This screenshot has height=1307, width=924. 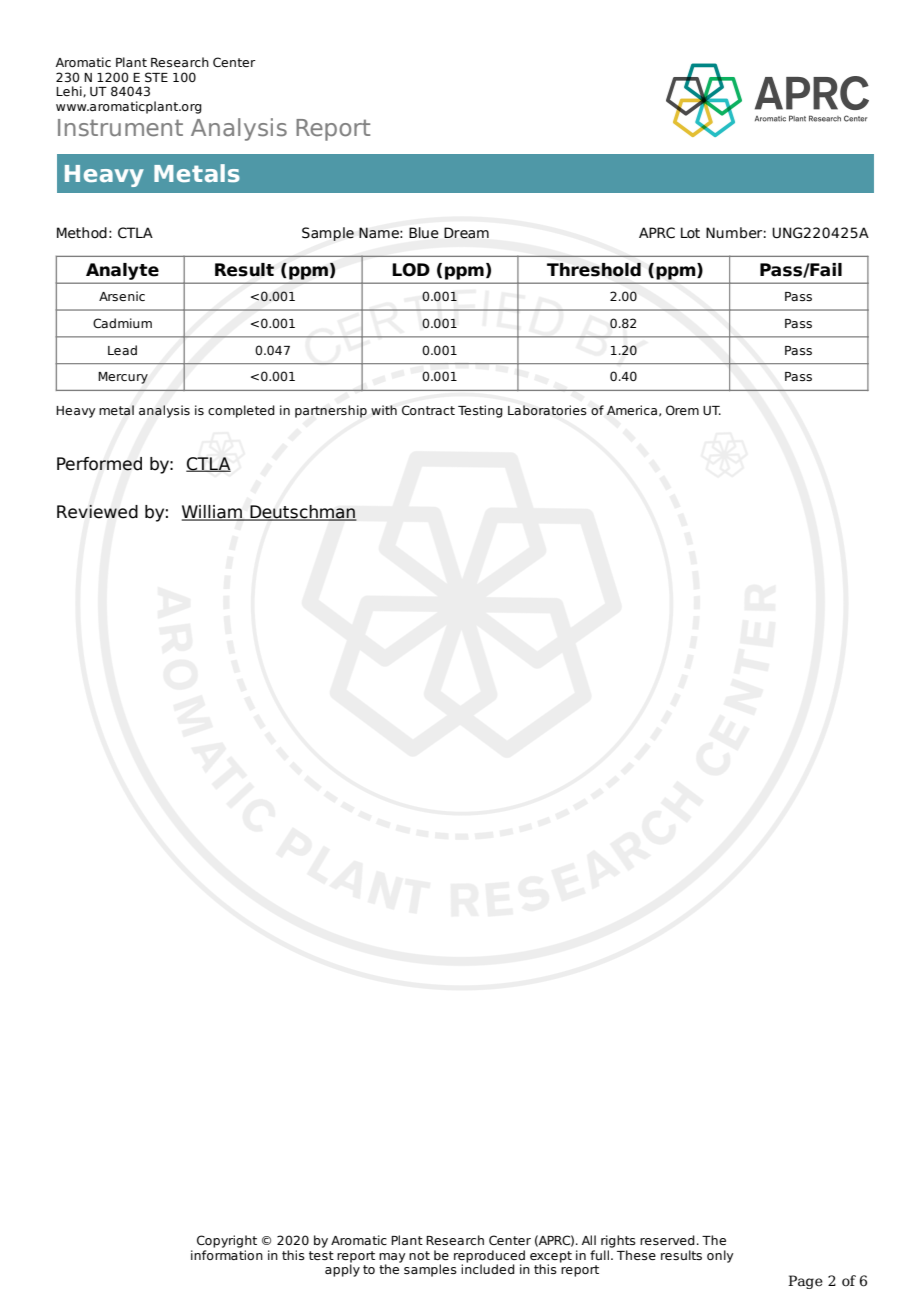 What do you see at coordinates (690, 232) in the screenshot?
I see `Lot` at bounding box center [690, 232].
